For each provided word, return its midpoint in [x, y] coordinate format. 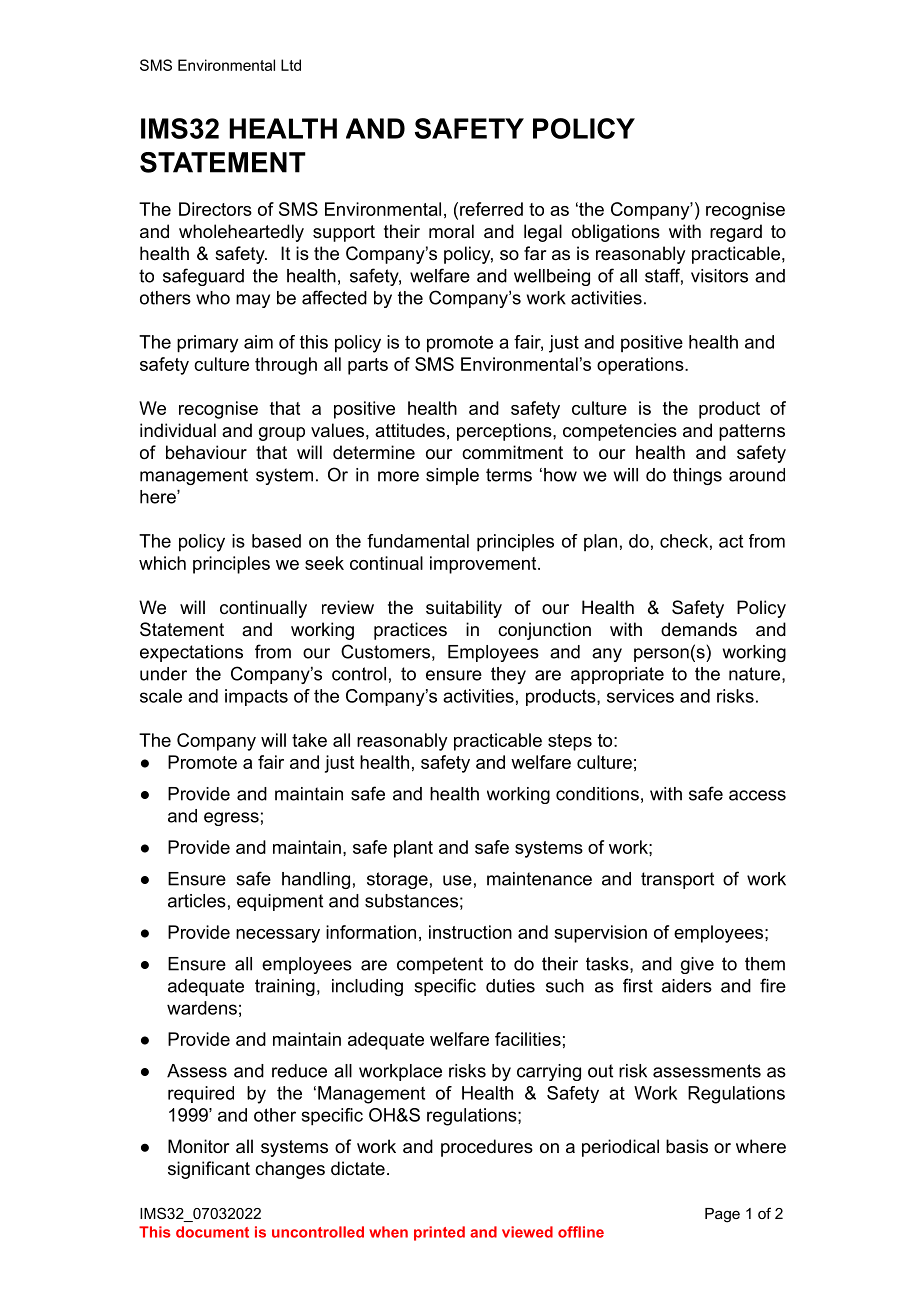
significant [209, 1170]
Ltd [291, 65]
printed [439, 1233]
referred [491, 209]
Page [722, 1215]
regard [736, 233]
